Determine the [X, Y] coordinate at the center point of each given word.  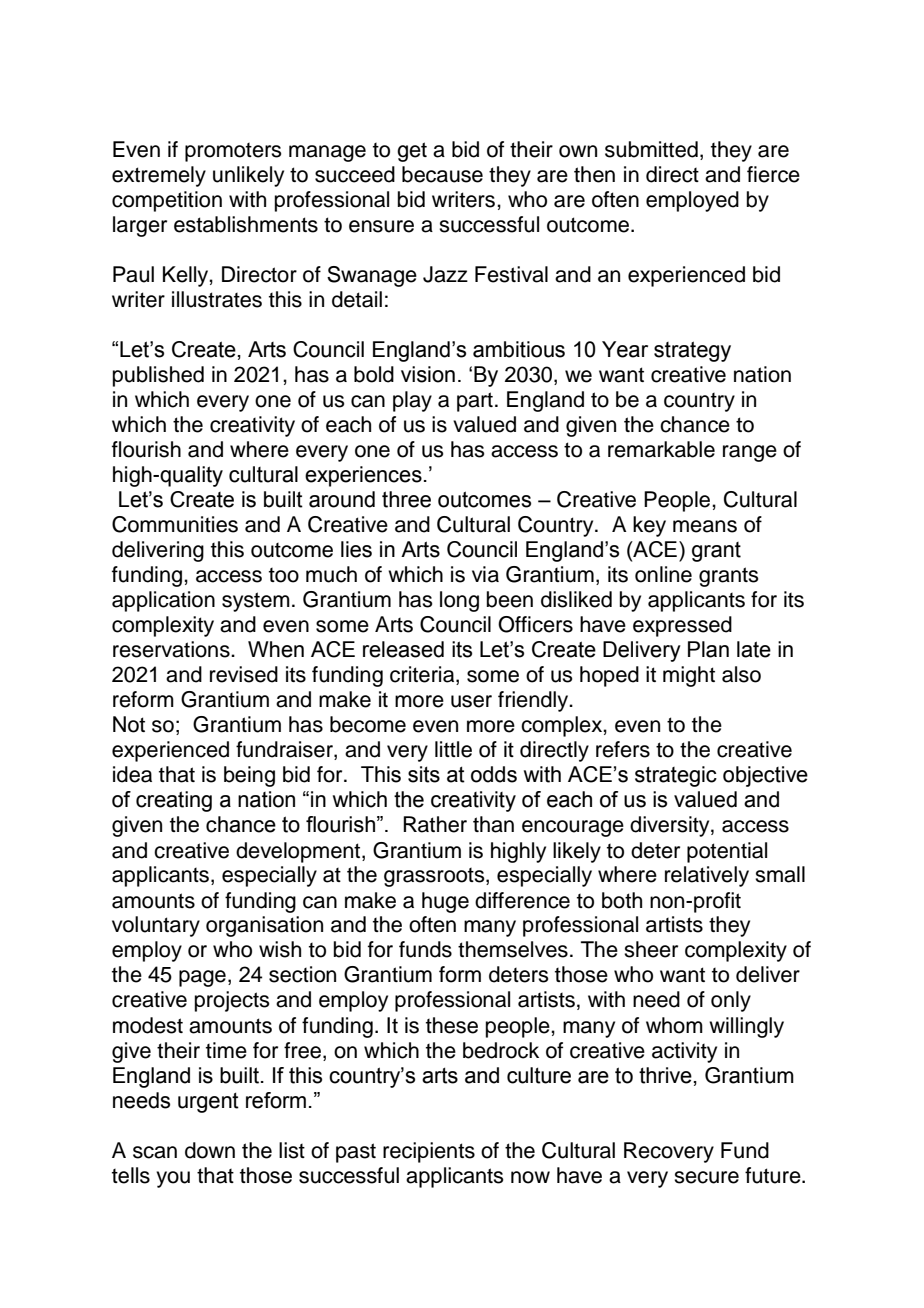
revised [244, 674]
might [689, 676]
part [475, 402]
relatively [707, 876]
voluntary [156, 926]
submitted [651, 149]
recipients [429, 1152]
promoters [233, 152]
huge [445, 902]
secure [706, 1177]
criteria [423, 675]
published [158, 376]
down [210, 1150]
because [442, 174]
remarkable [661, 449]
